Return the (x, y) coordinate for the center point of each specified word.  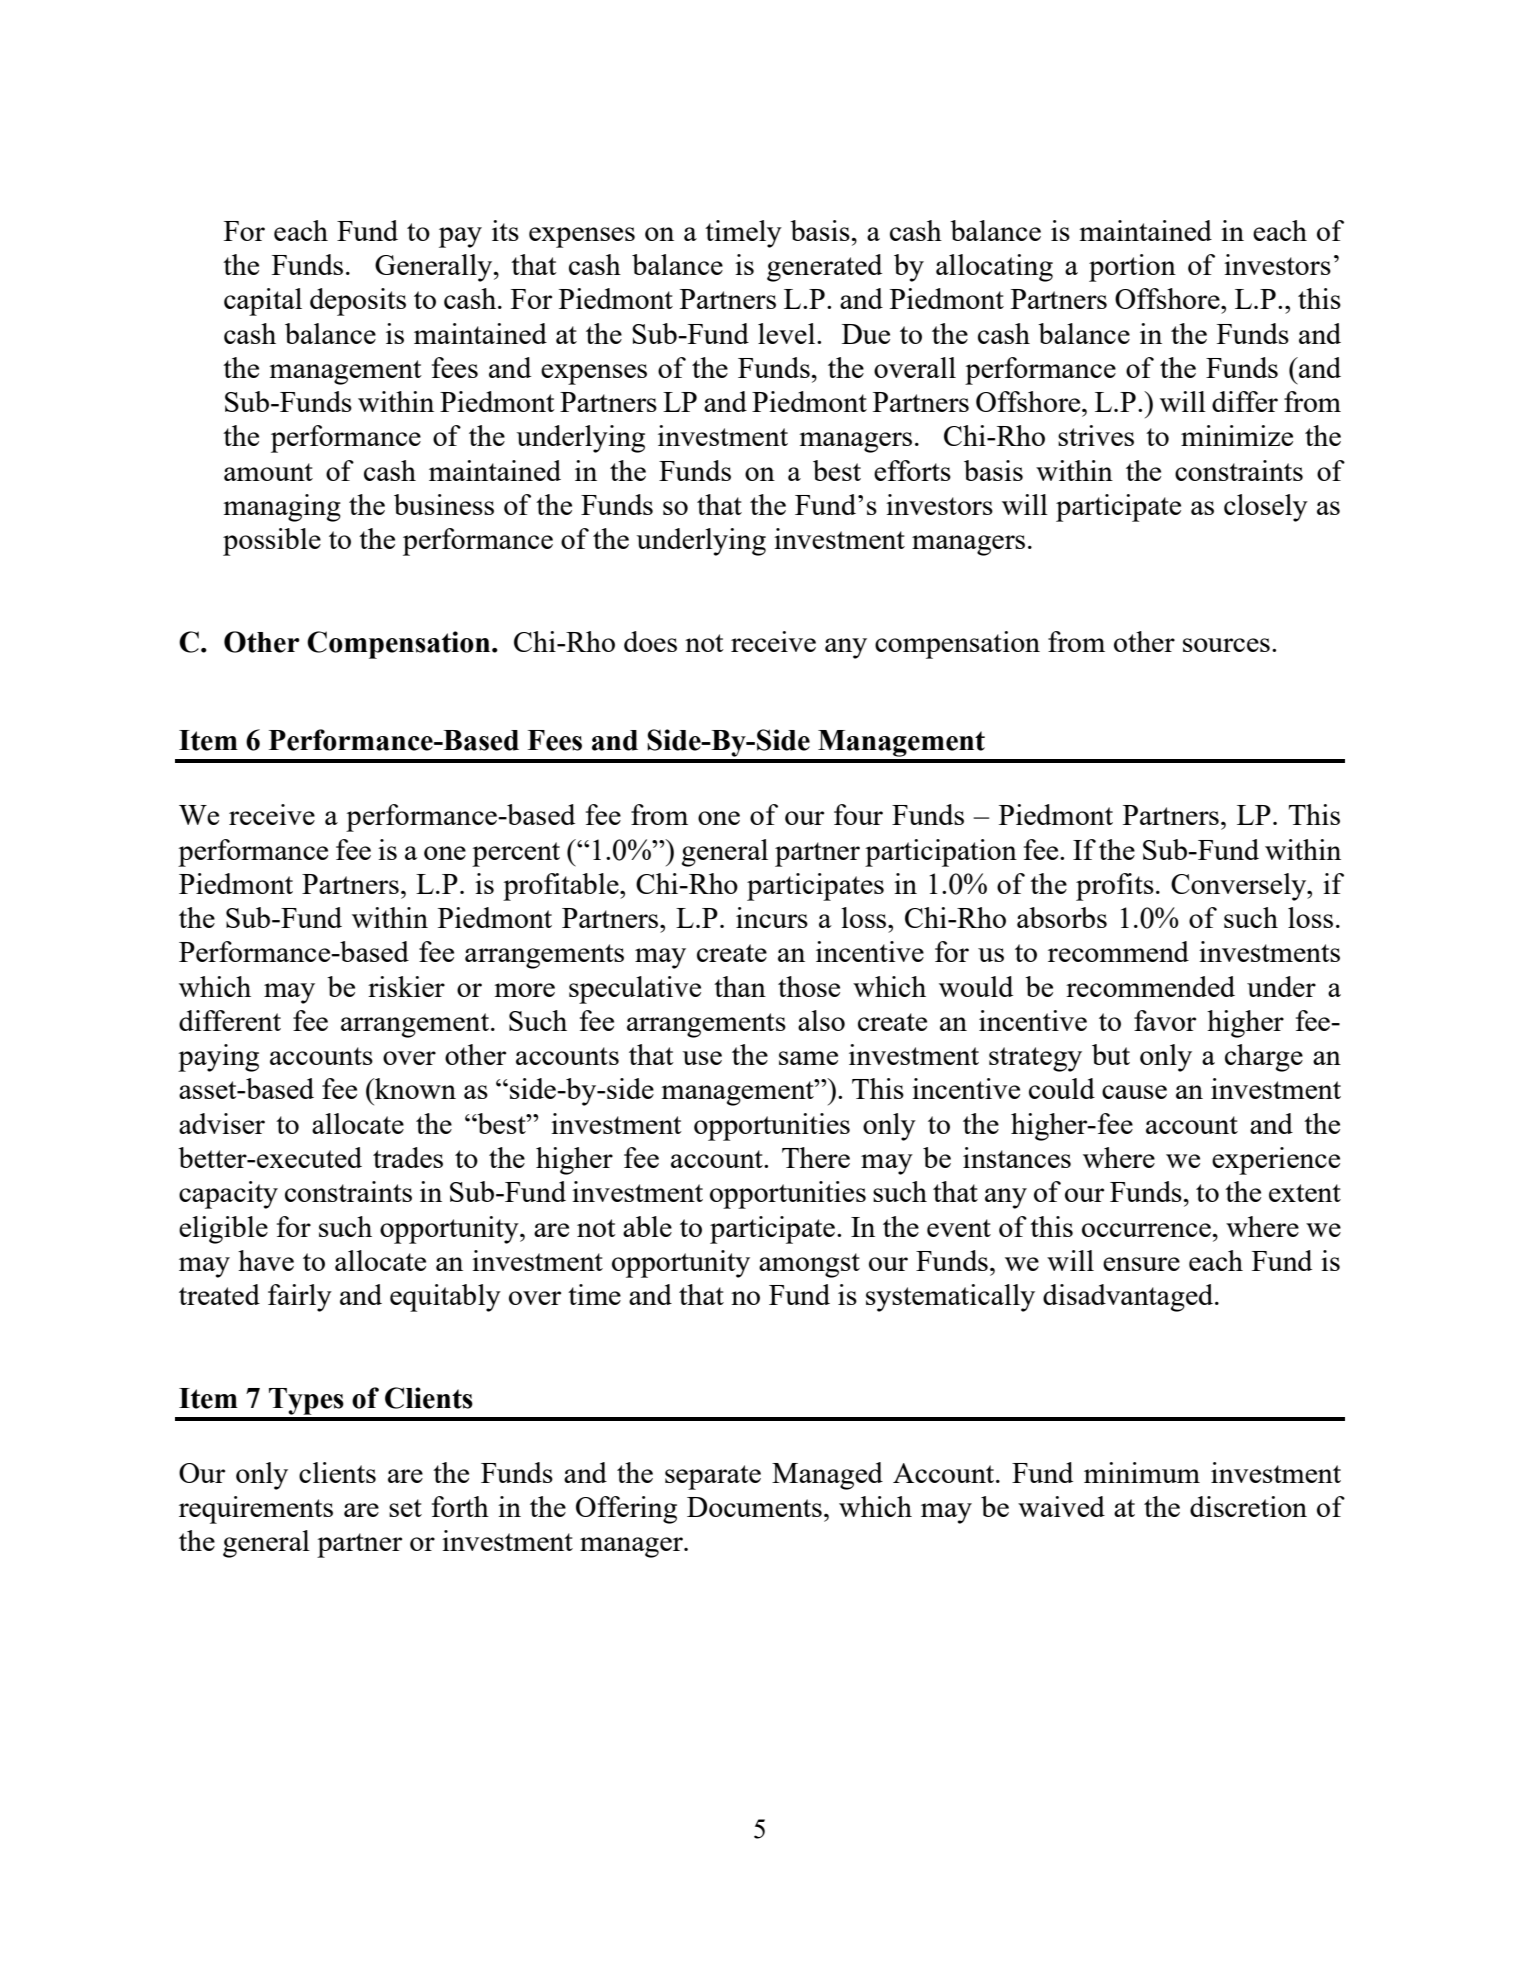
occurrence (1146, 1230)
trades (408, 1157)
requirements (256, 1510)
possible (272, 542)
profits (1115, 887)
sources (1226, 645)
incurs (772, 917)
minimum (1142, 1472)
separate (713, 1477)
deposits (358, 302)
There (816, 1157)
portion (1132, 268)
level (788, 333)
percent (516, 854)
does (650, 641)
